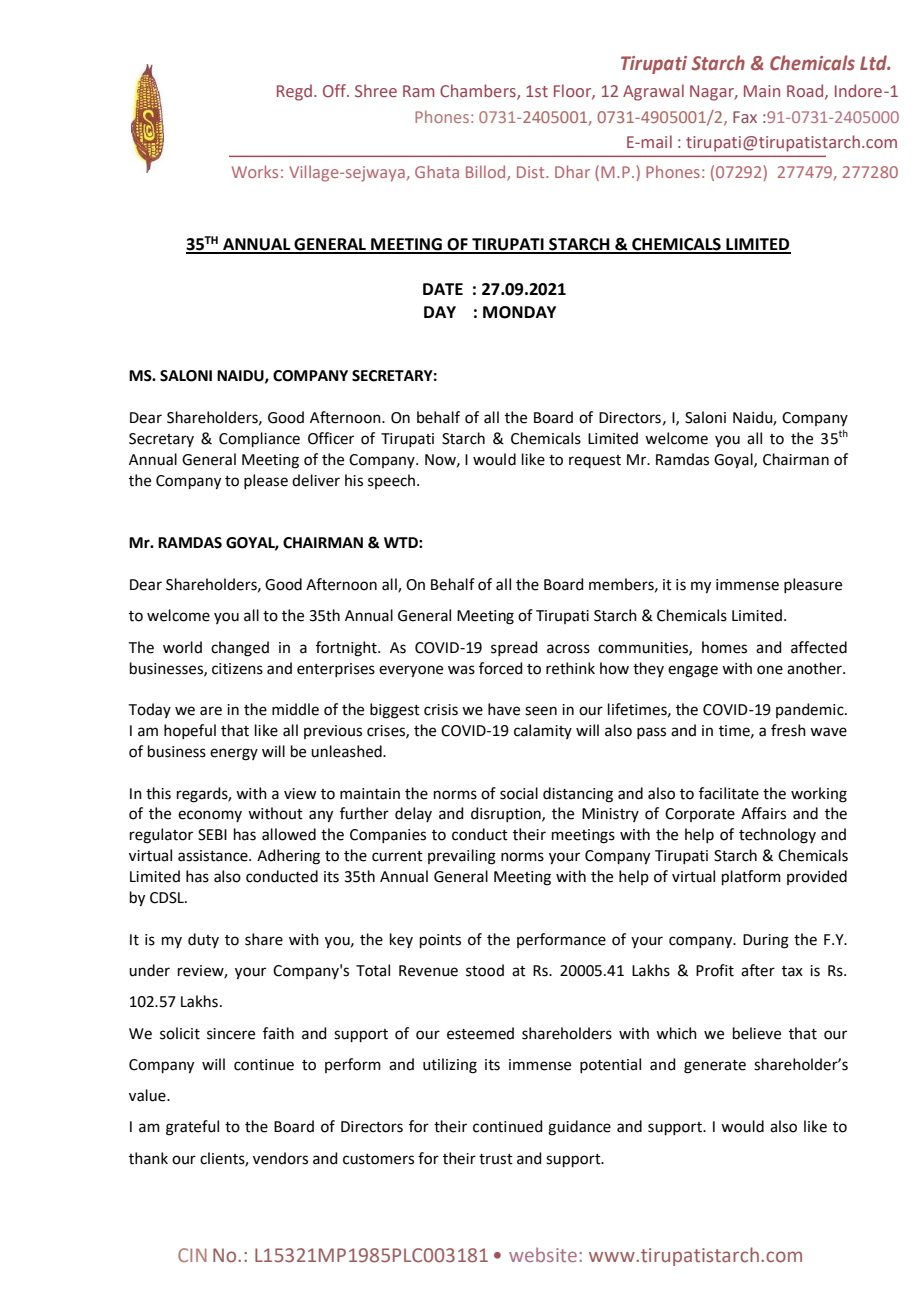 This document has width=924, height=1308. I want to click on citizens, so click(237, 669).
